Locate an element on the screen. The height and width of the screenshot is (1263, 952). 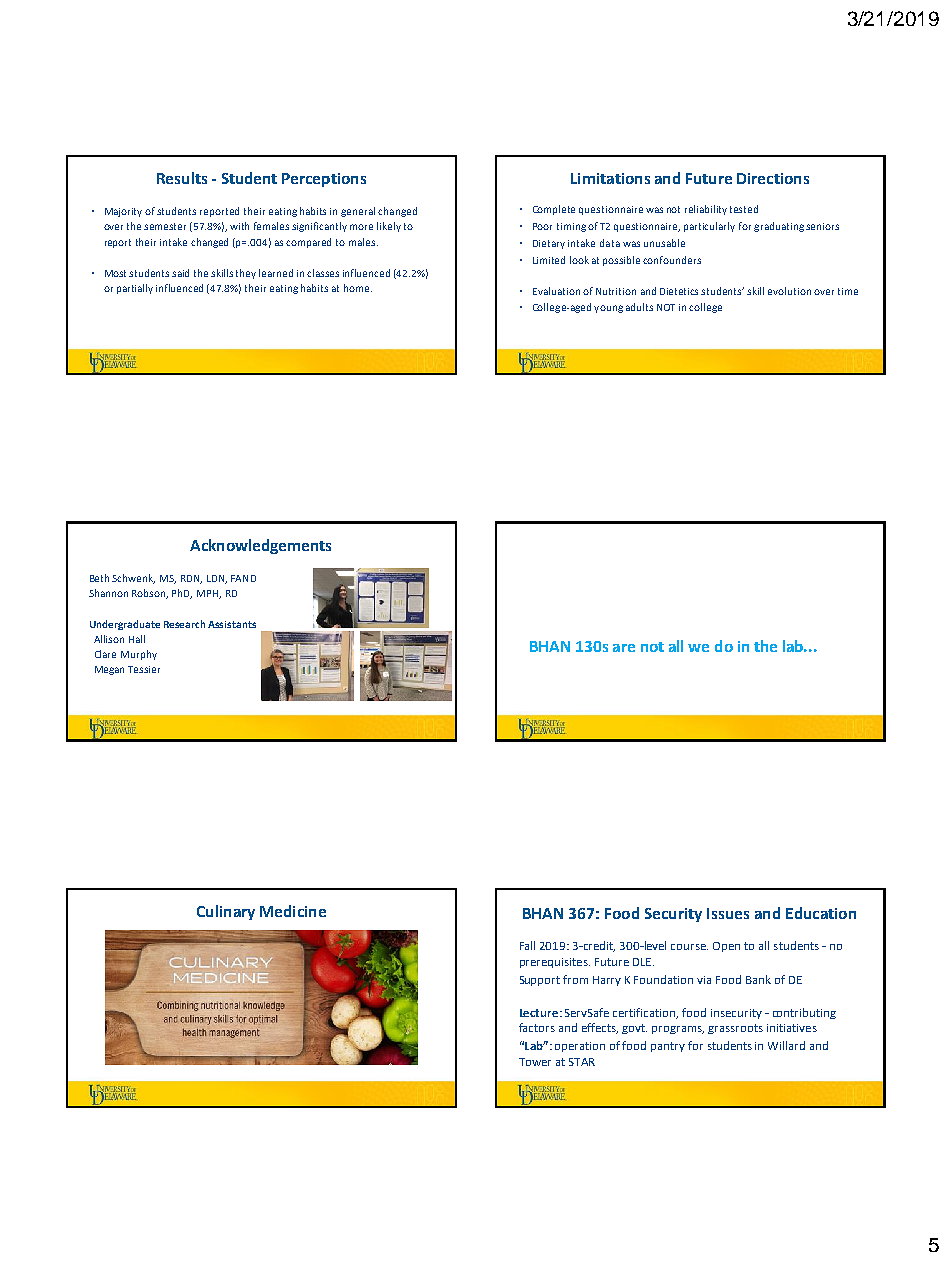
young is located at coordinates (608, 309).
